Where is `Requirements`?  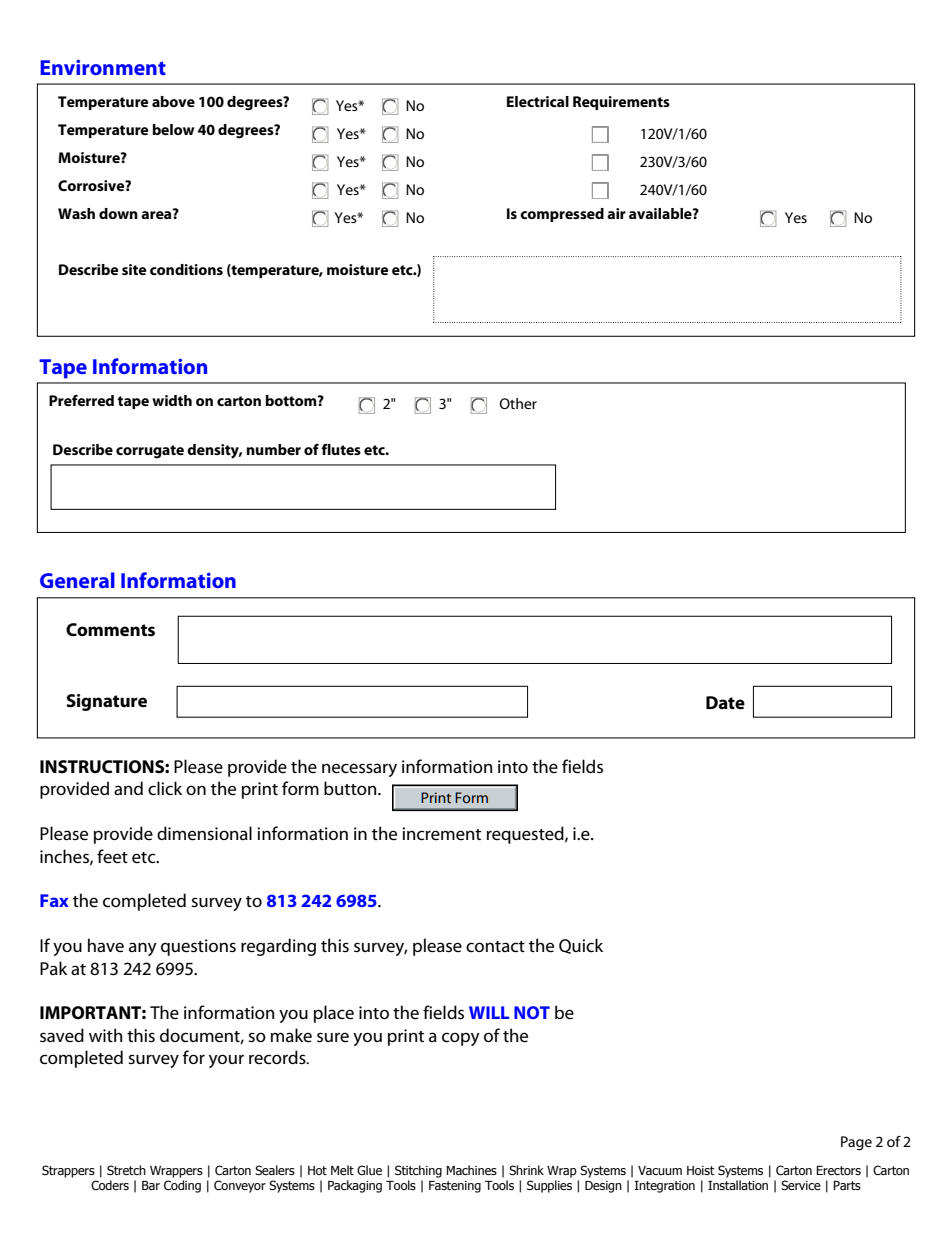 Requirements is located at coordinates (621, 103).
